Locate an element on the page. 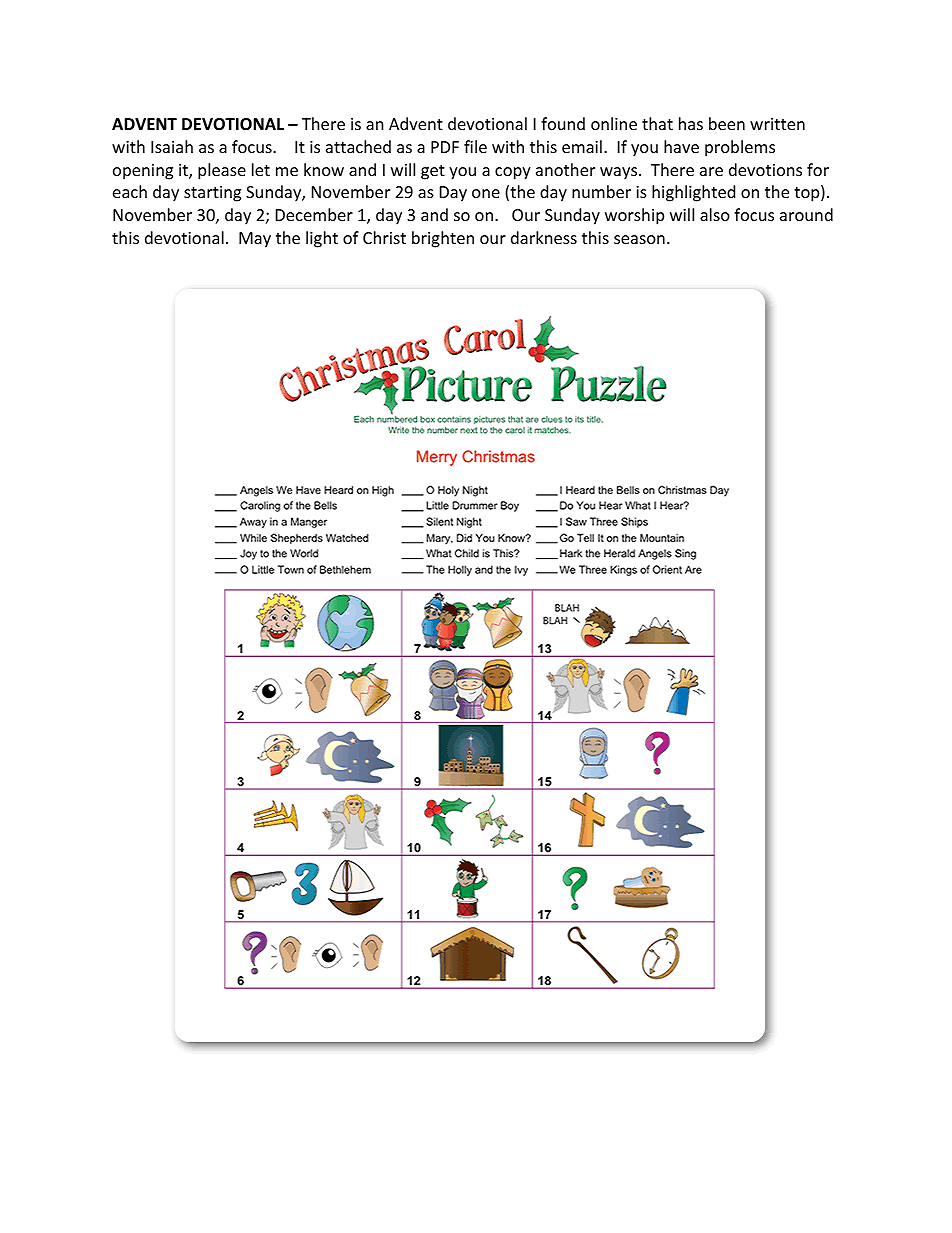 The image size is (952, 1233). number is located at coordinates (601, 191).
